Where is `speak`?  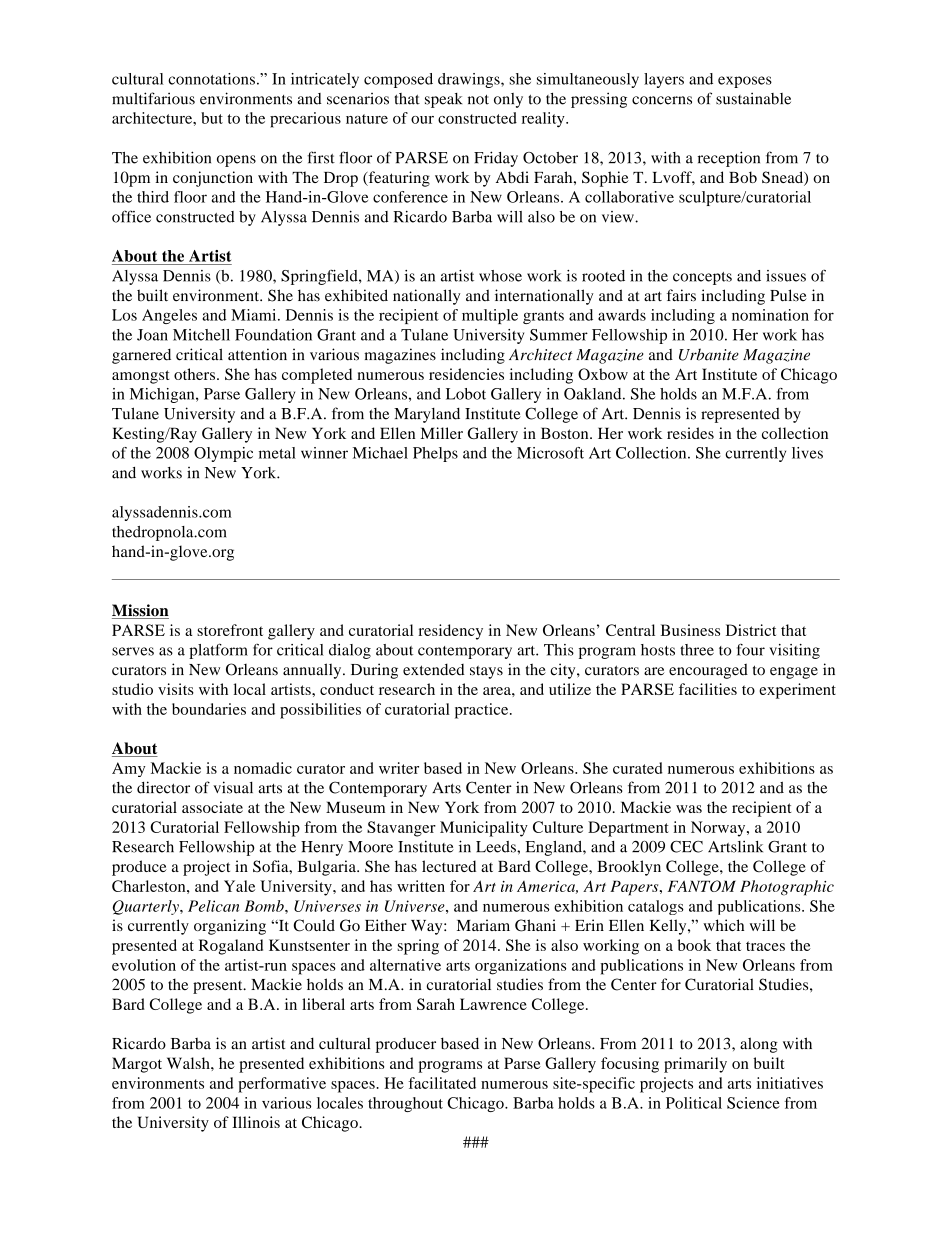 speak is located at coordinates (443, 100).
